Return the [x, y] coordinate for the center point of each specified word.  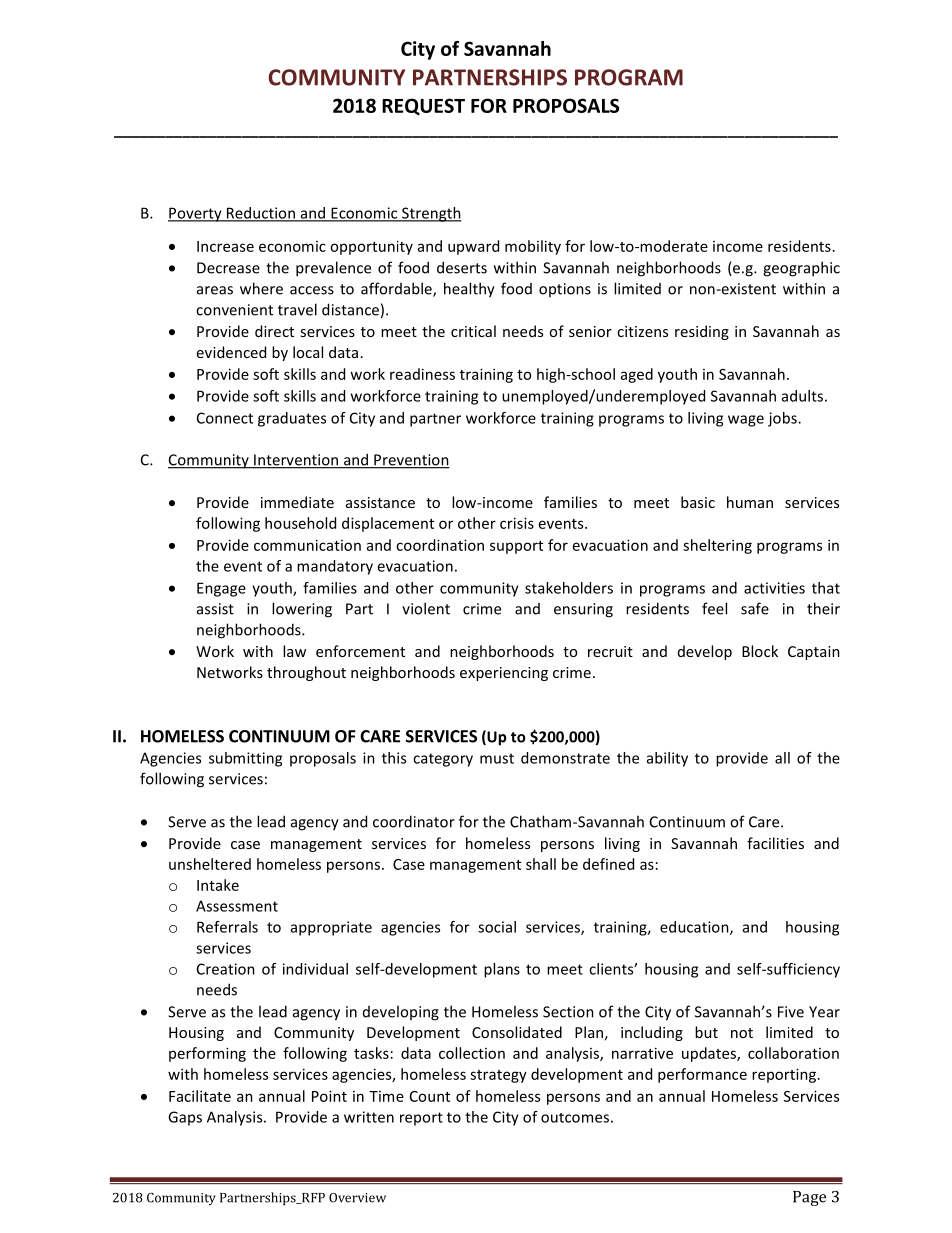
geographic [801, 269]
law [294, 651]
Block [760, 651]
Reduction [260, 214]
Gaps [185, 1118]
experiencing [504, 674]
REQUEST [423, 106]
